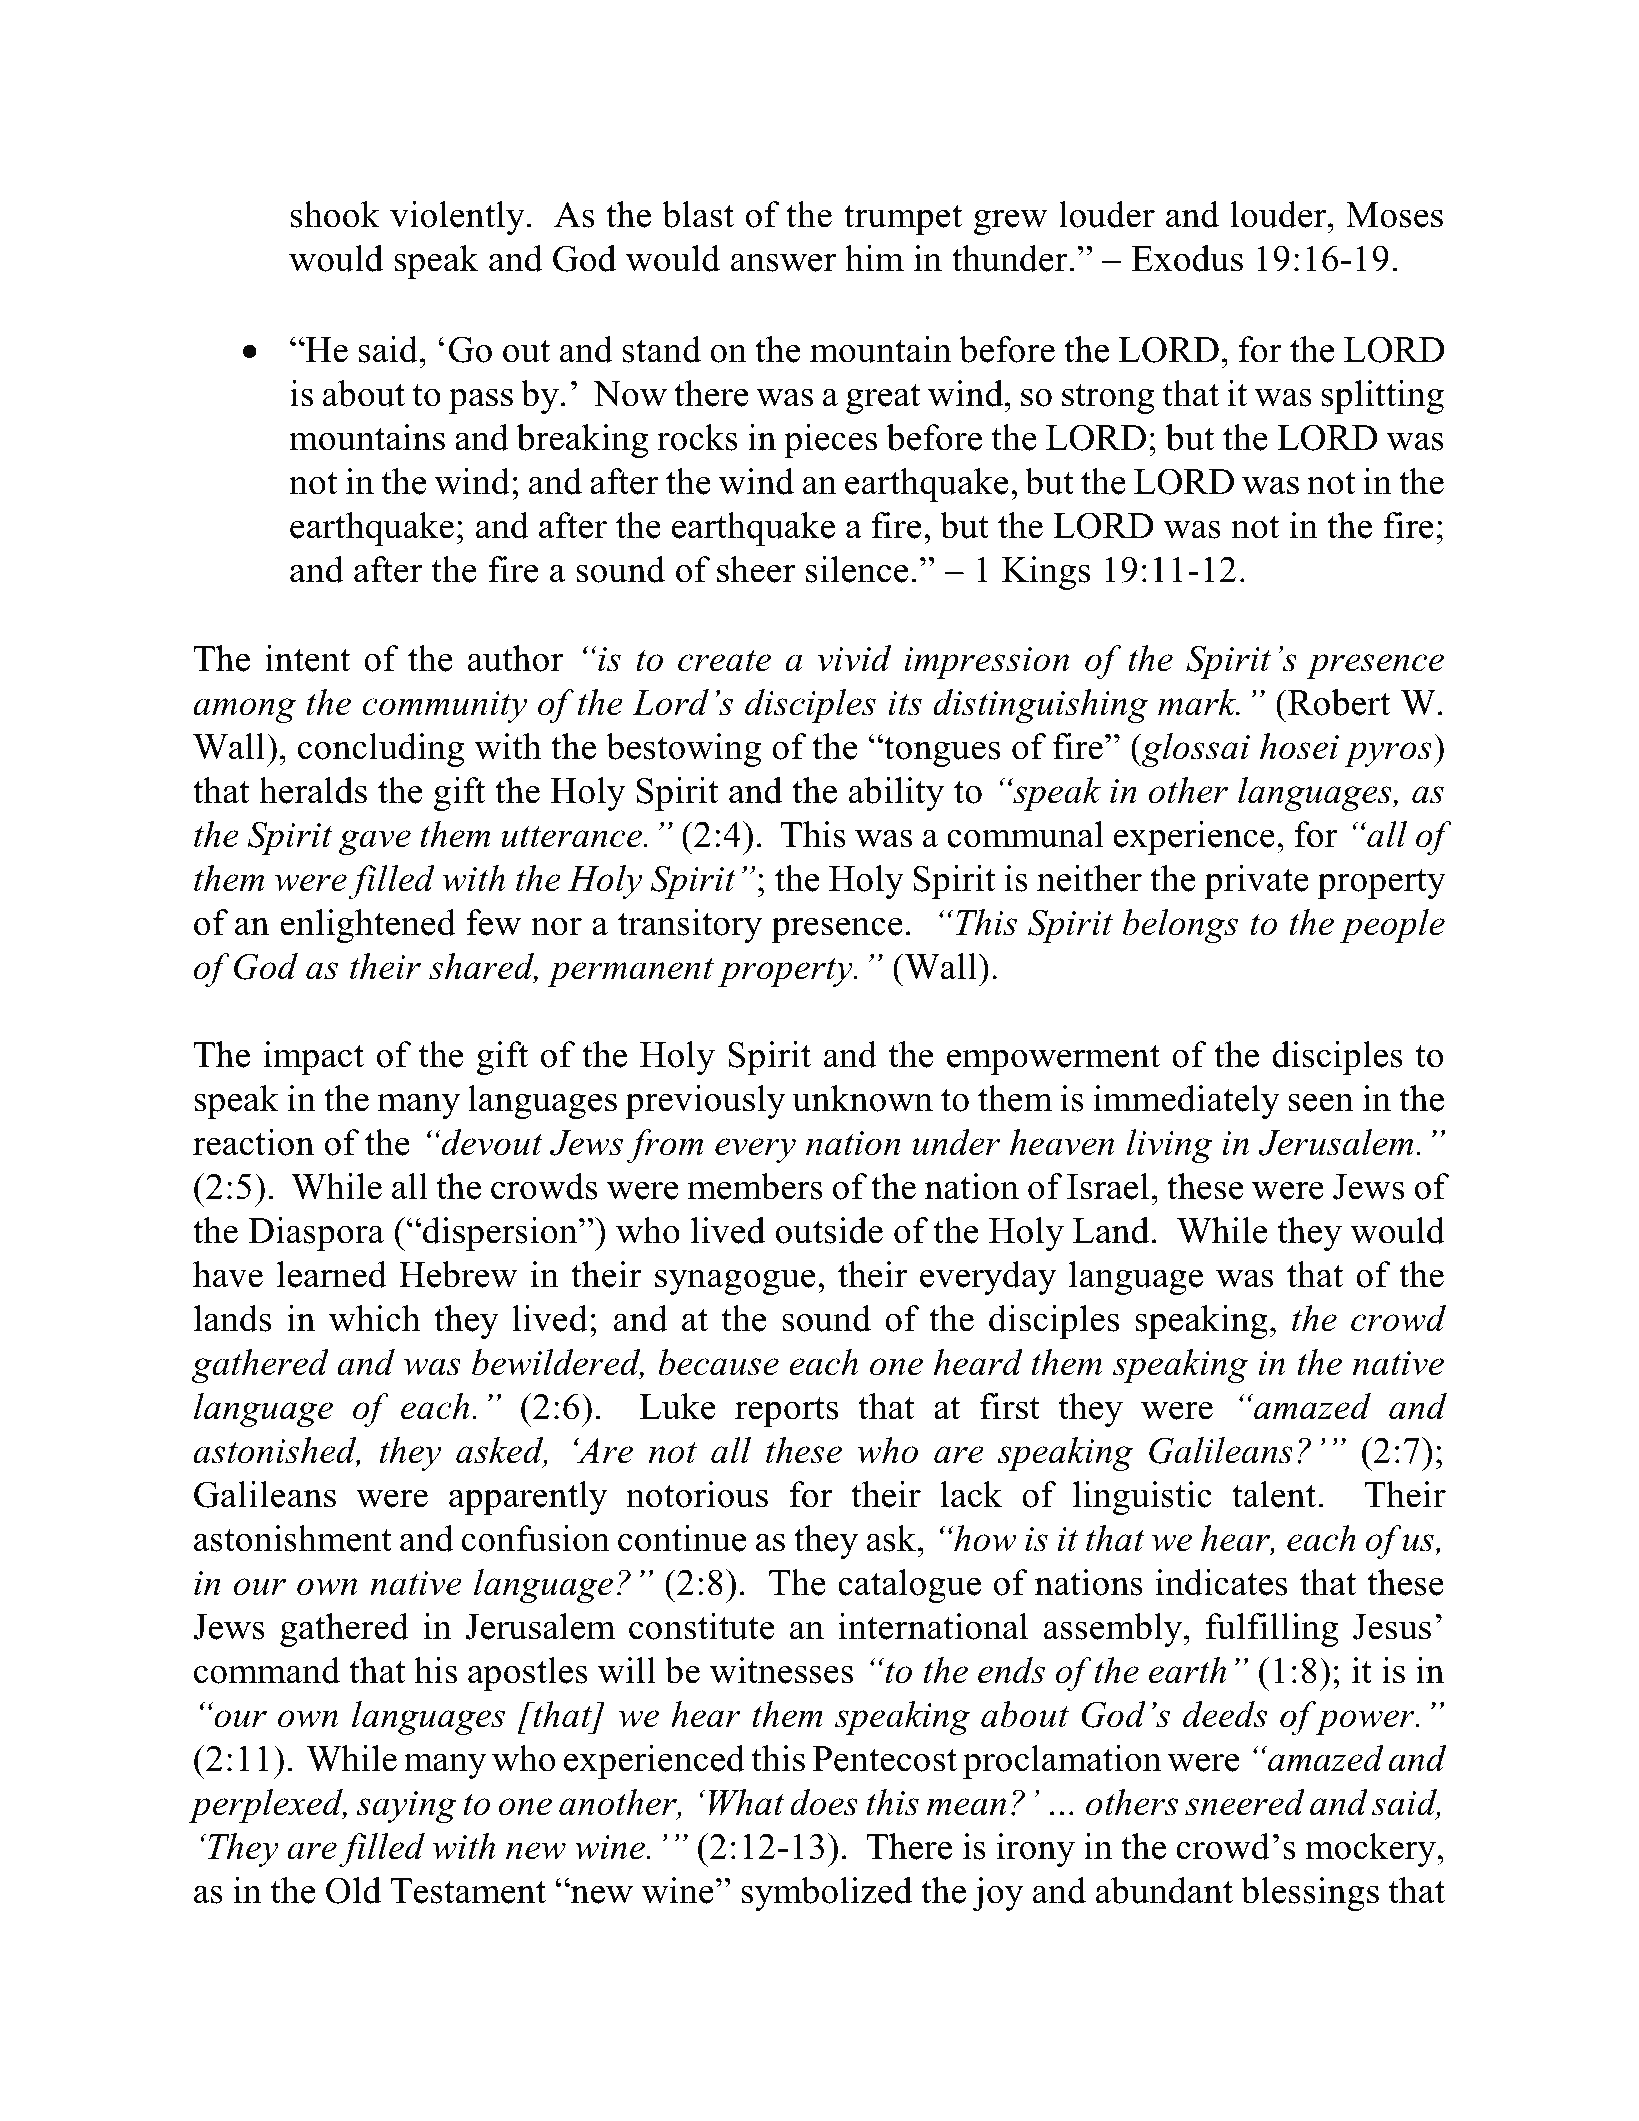 The image size is (1639, 2121). What do you see at coordinates (407, 1807) in the screenshot?
I see `saying` at bounding box center [407, 1807].
